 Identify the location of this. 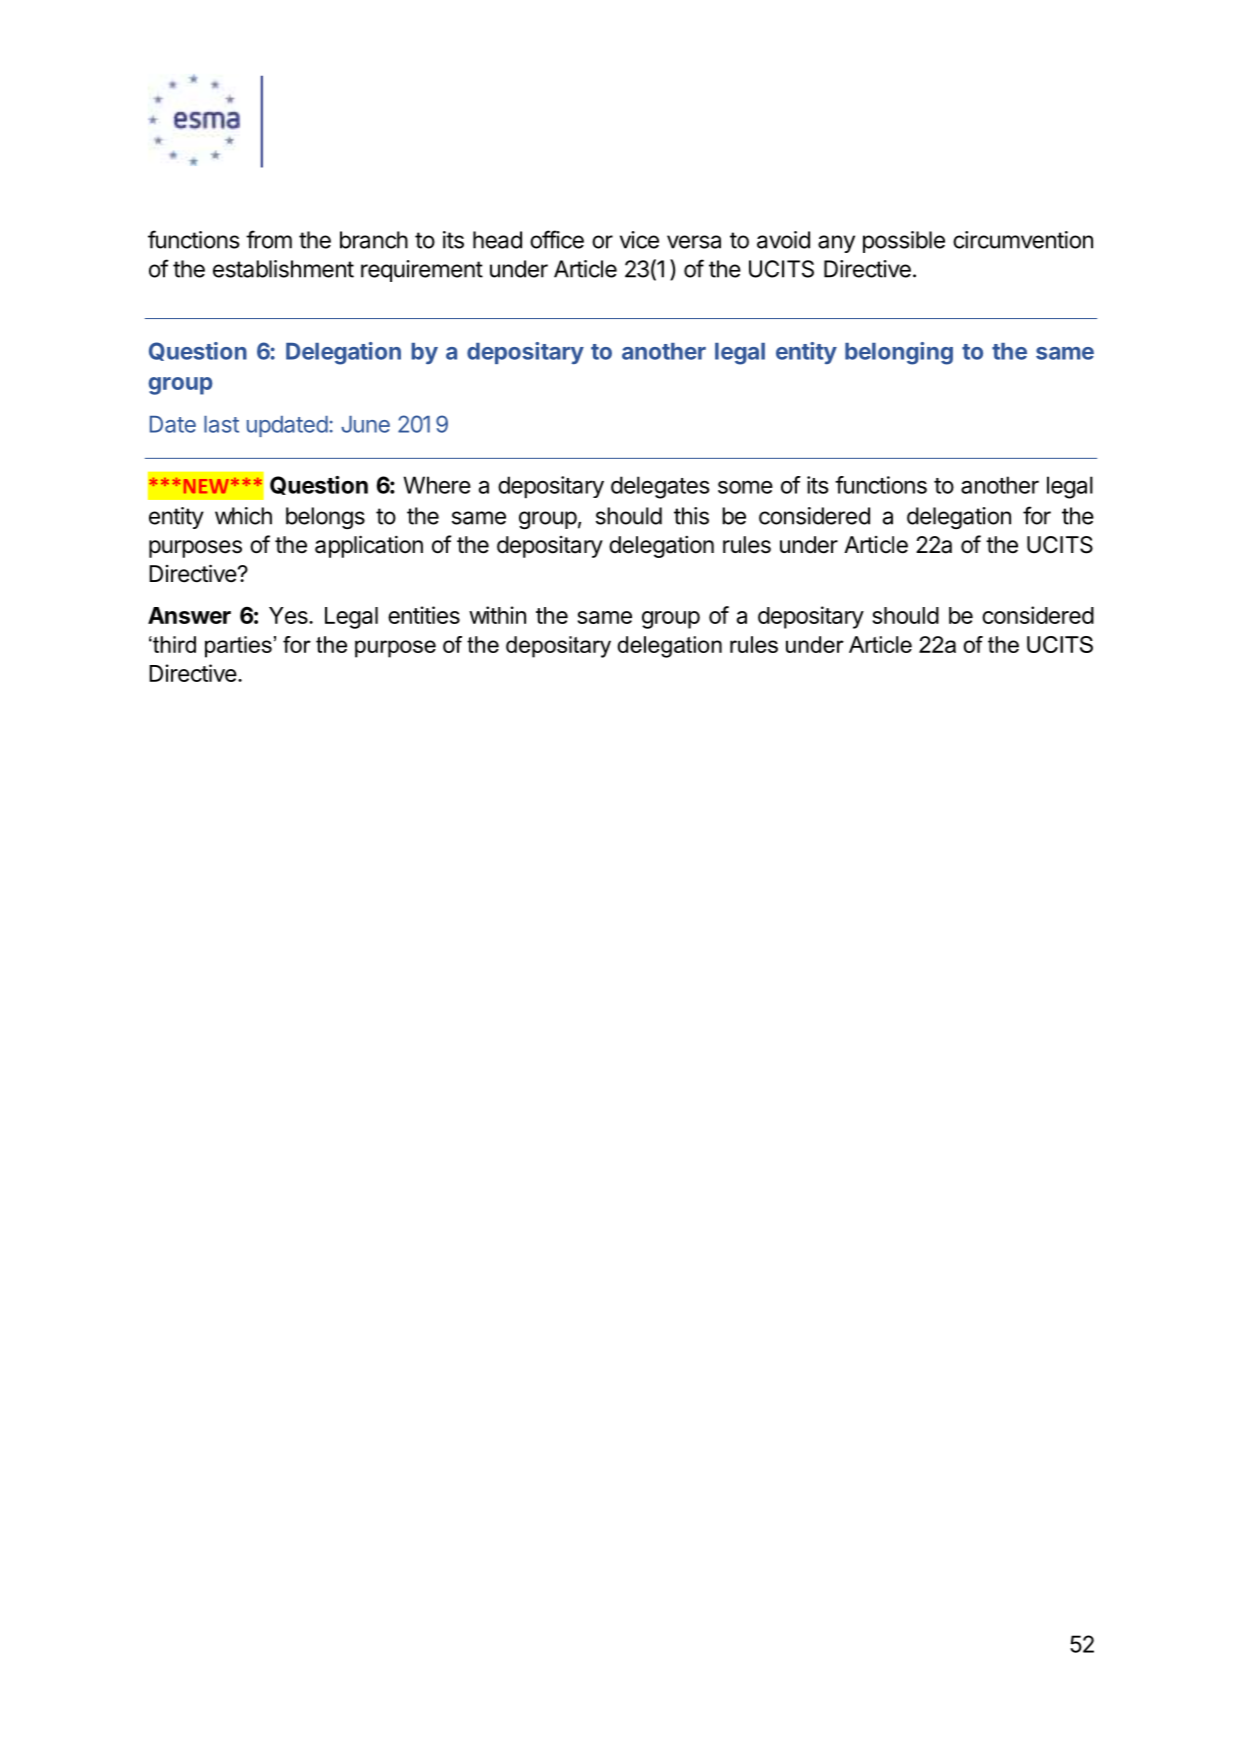
(691, 516).
